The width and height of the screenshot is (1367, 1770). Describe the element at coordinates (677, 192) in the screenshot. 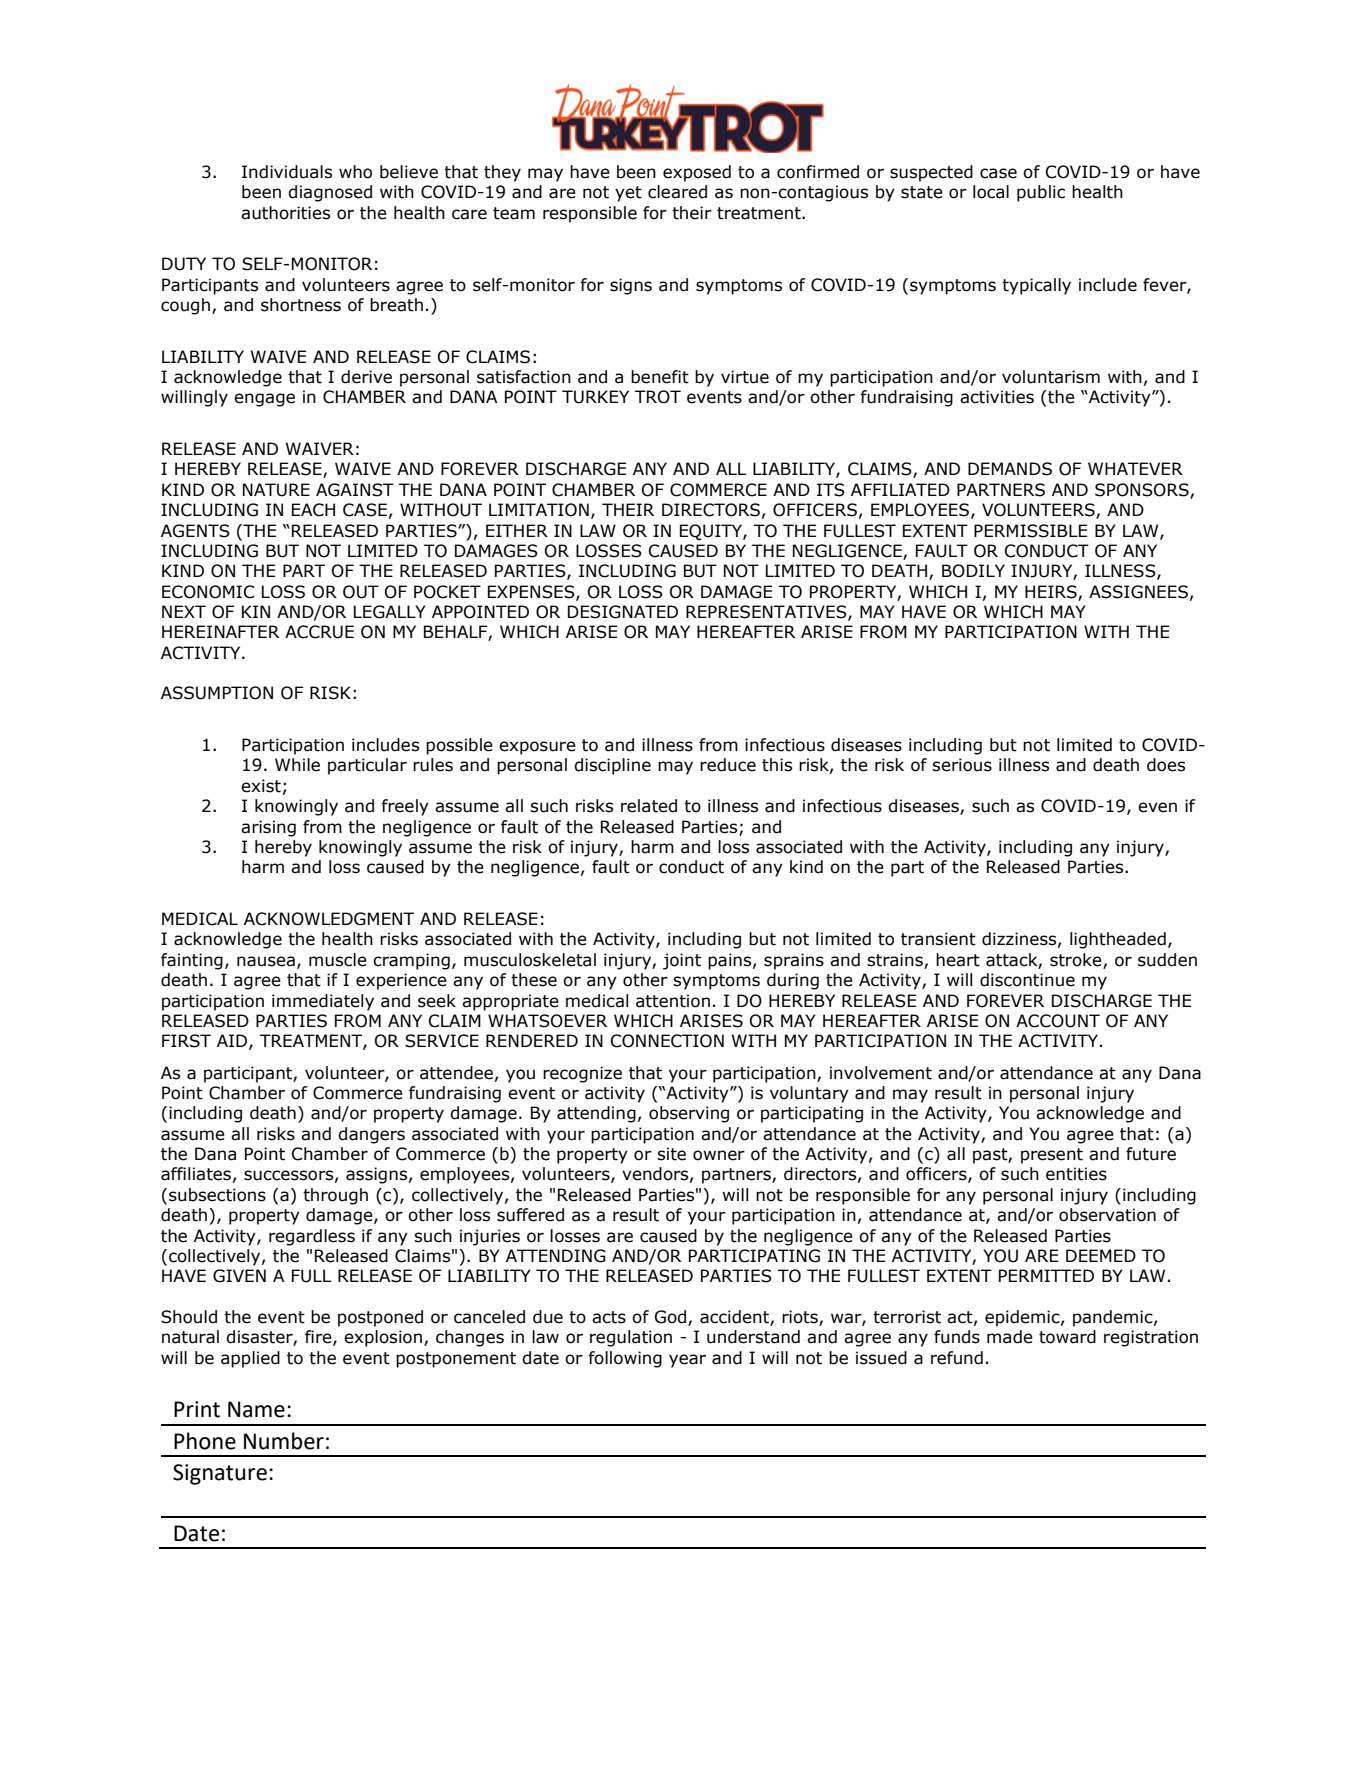

I see `cleared` at that location.
